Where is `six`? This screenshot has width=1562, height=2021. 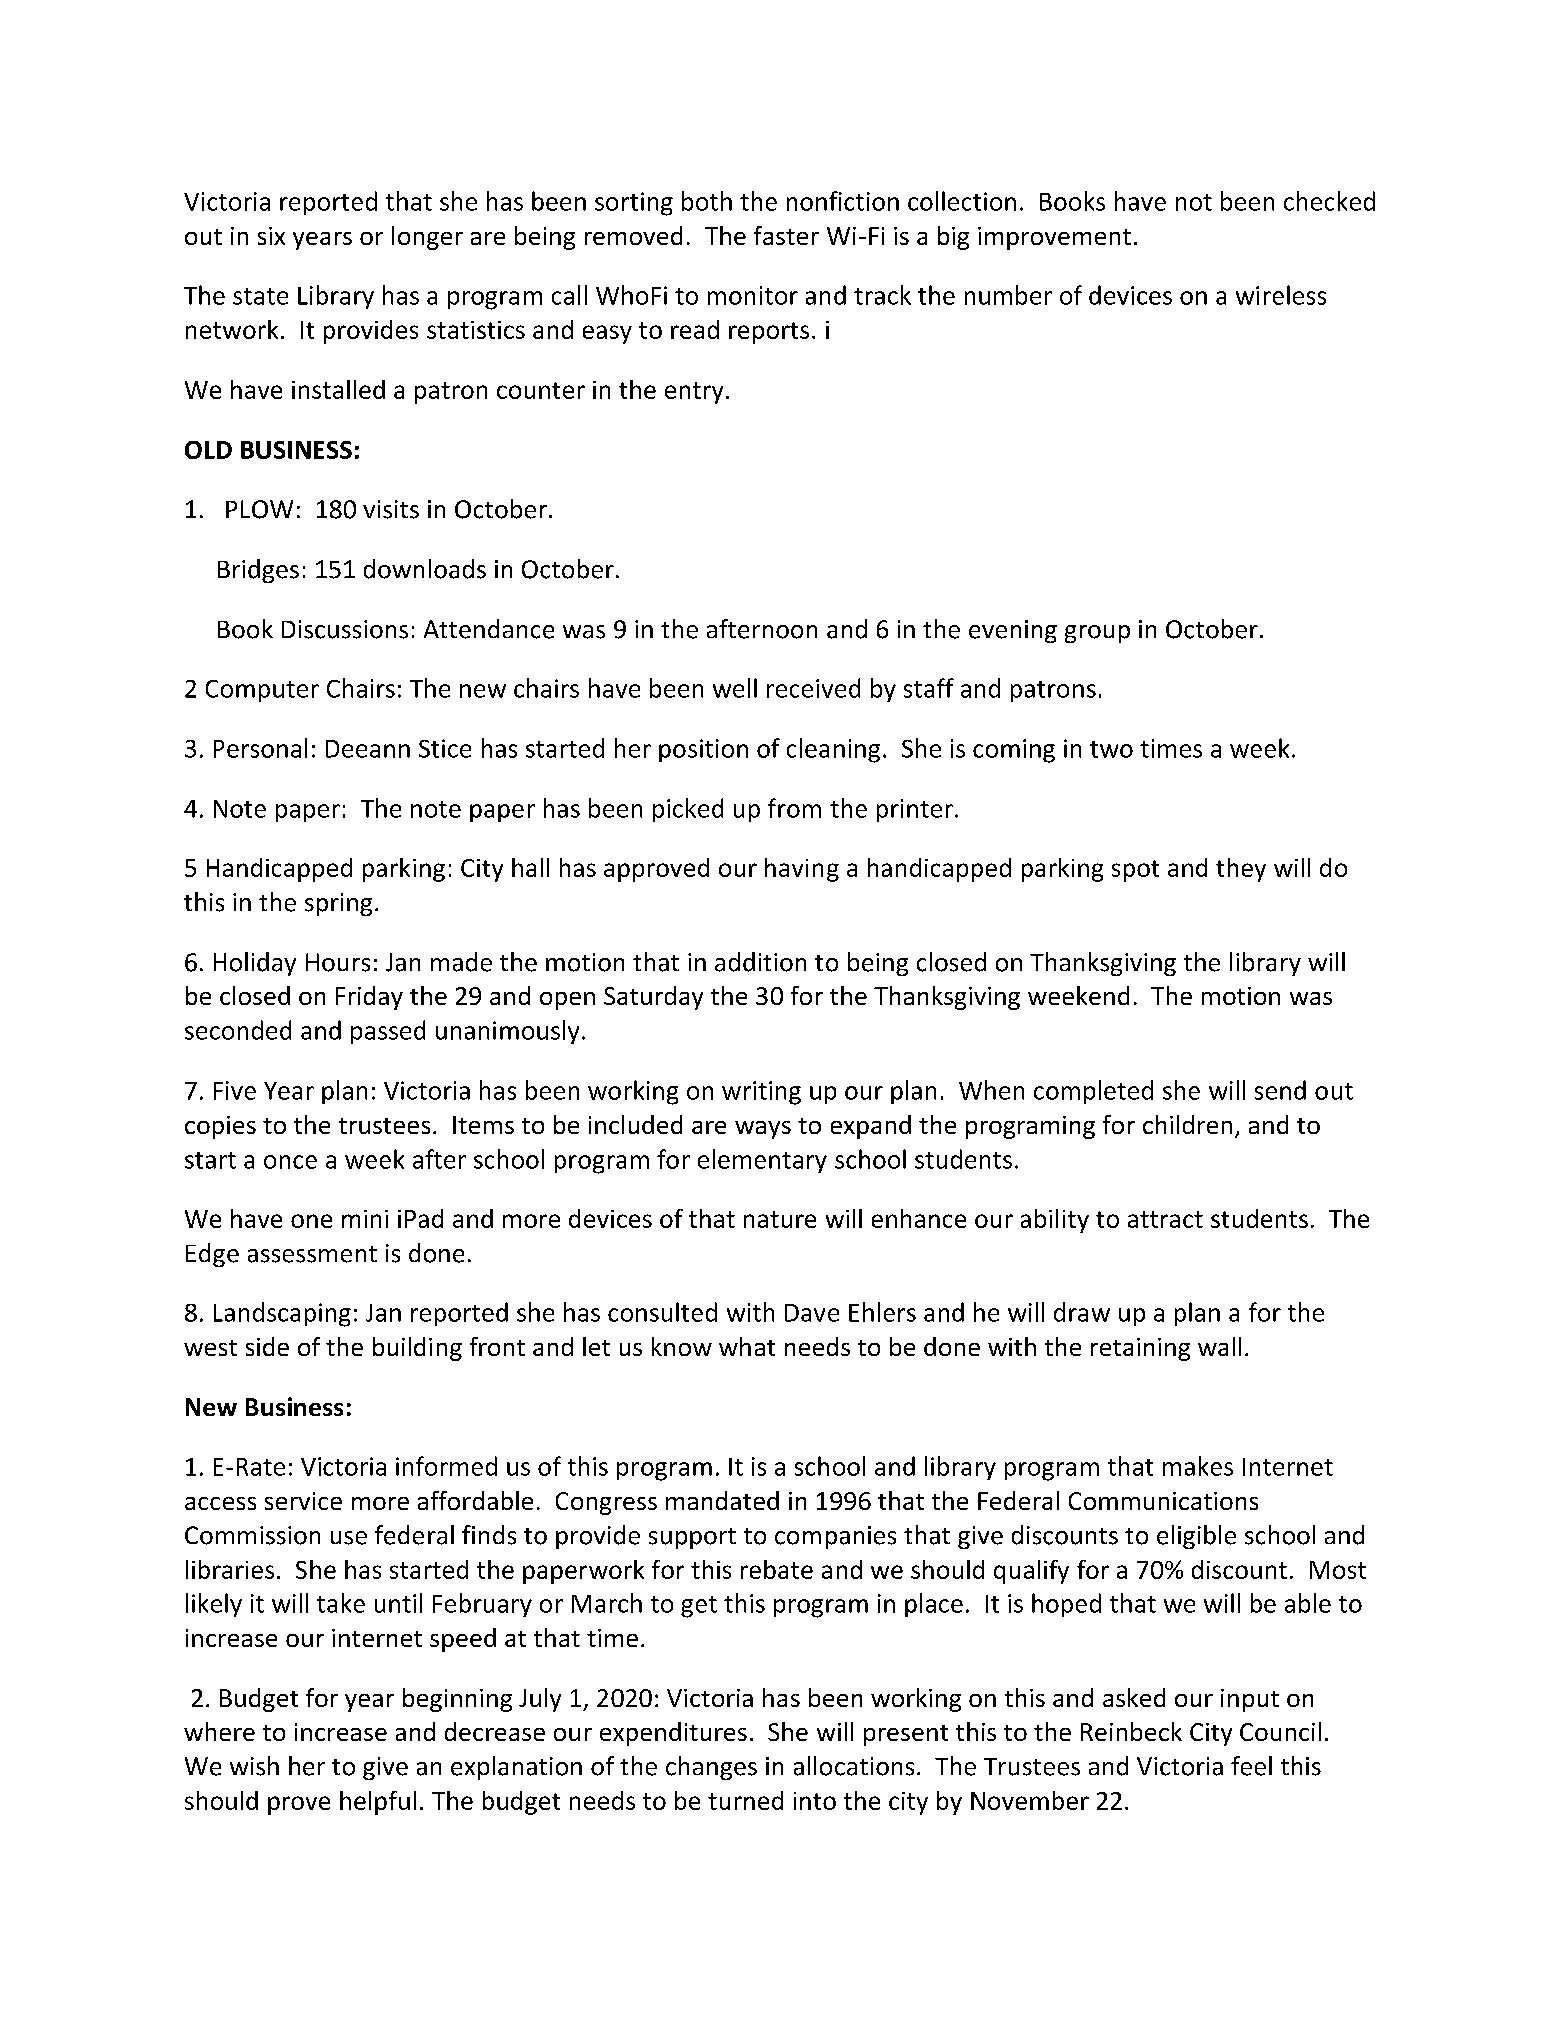 six is located at coordinates (271, 236).
